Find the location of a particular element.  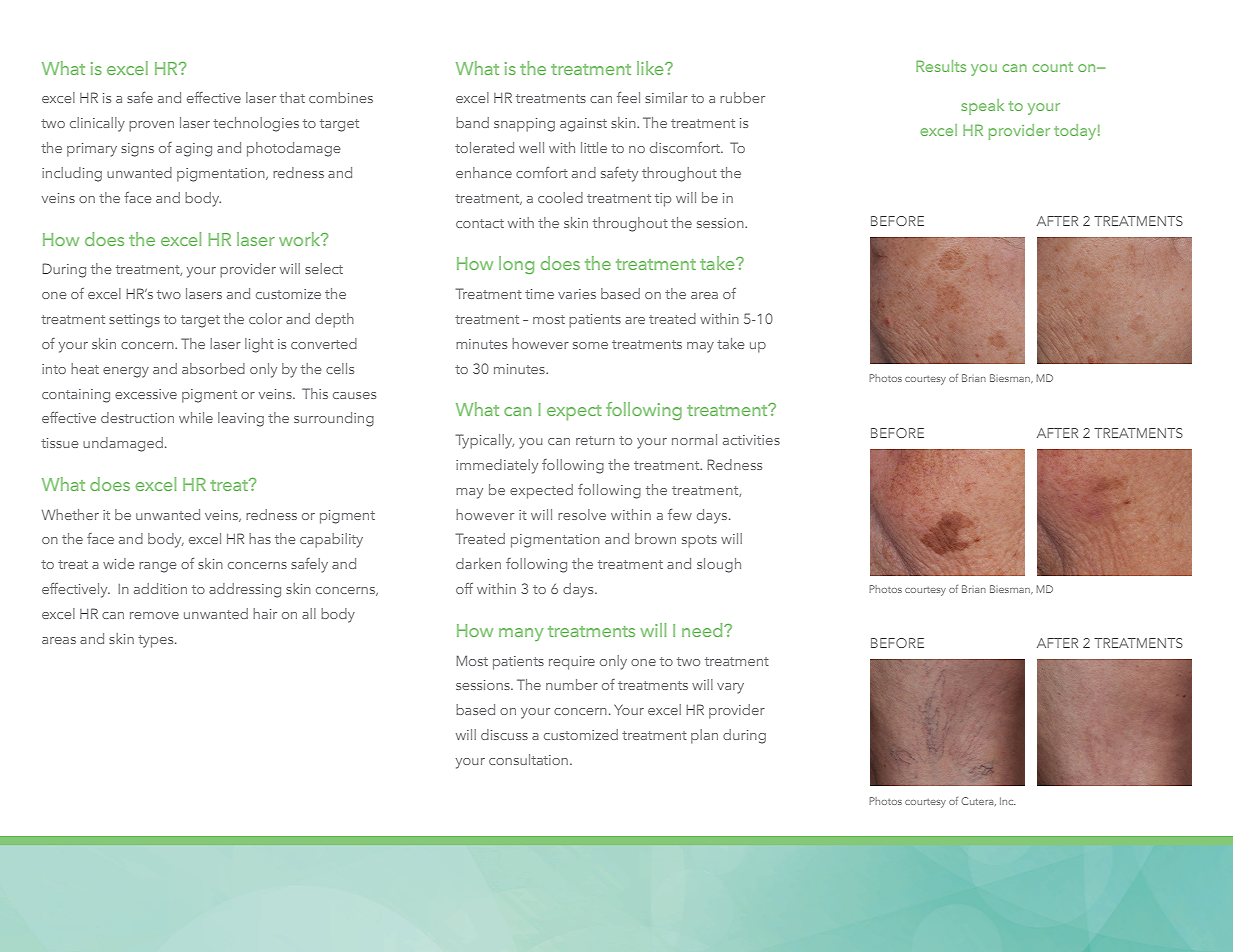

types is located at coordinates (157, 641).
